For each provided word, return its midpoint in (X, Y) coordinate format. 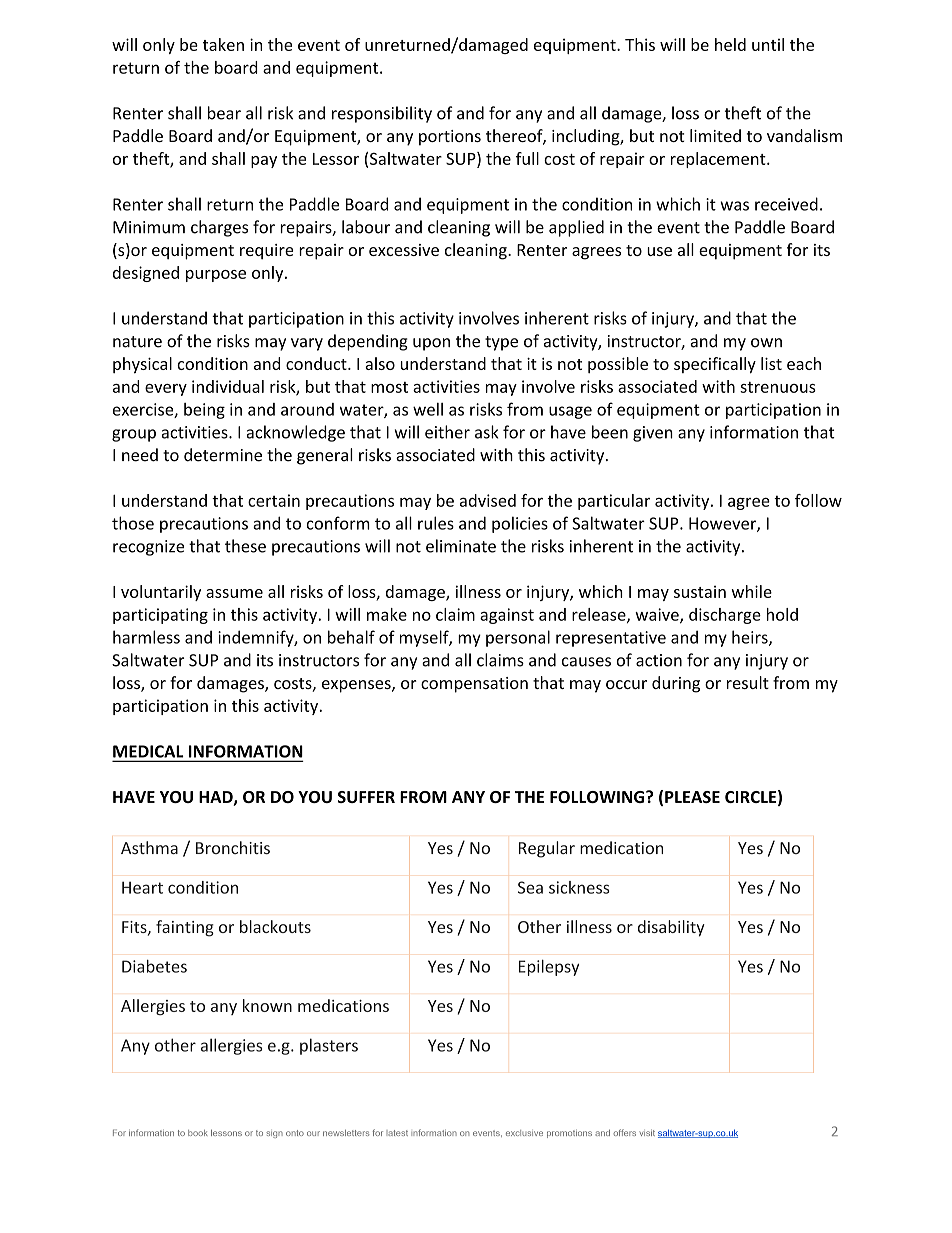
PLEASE (692, 797)
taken (223, 44)
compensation (474, 685)
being (204, 411)
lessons (226, 1133)
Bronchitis (233, 847)
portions (450, 138)
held (730, 44)
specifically (715, 365)
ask (487, 432)
